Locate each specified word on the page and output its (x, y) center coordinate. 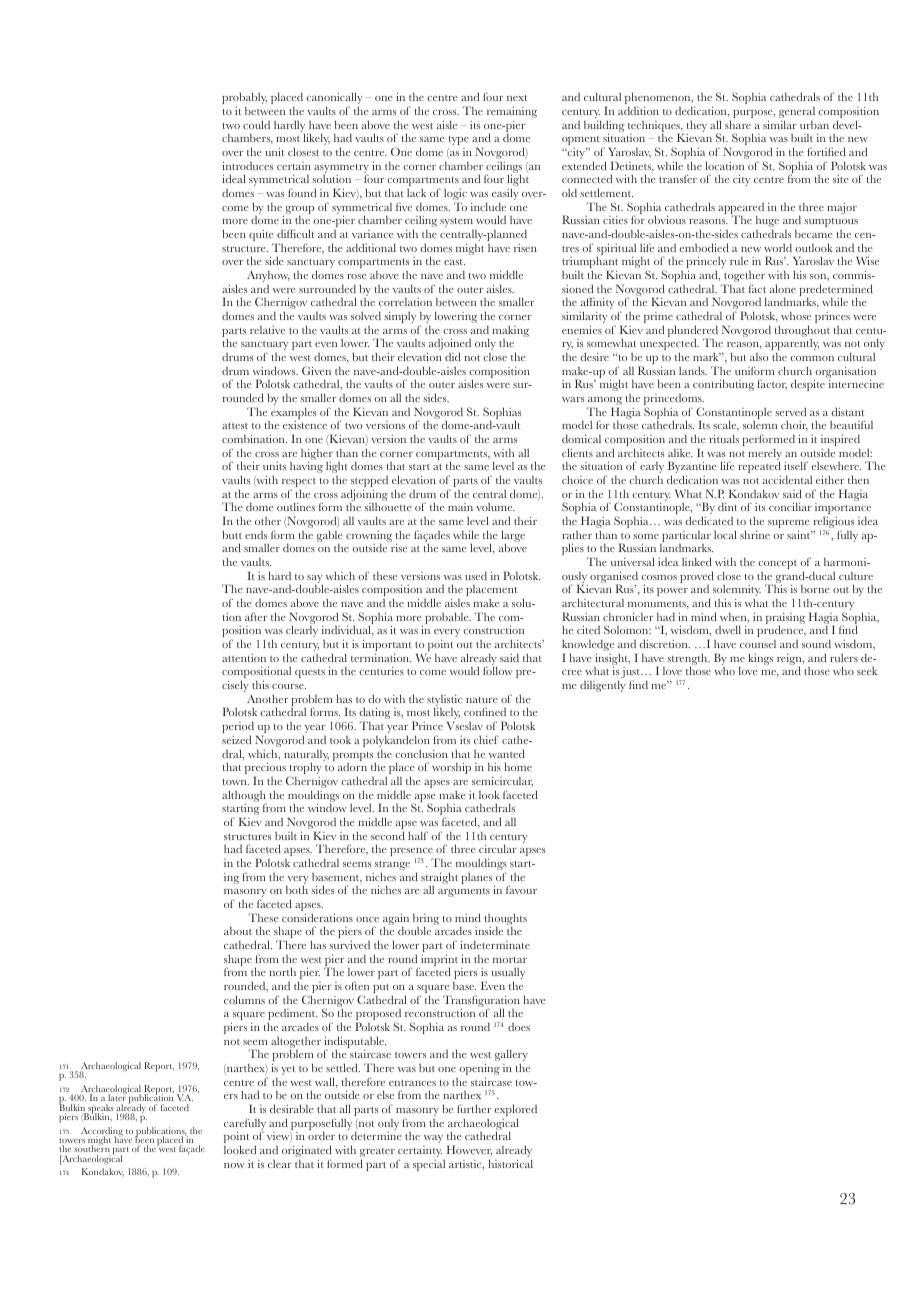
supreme (789, 525)
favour (521, 889)
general (797, 112)
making (510, 333)
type (459, 140)
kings (760, 659)
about (238, 931)
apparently (792, 344)
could (256, 124)
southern (92, 1148)
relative (267, 330)
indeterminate (495, 944)
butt (232, 535)
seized (236, 739)
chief (486, 739)
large (513, 537)
